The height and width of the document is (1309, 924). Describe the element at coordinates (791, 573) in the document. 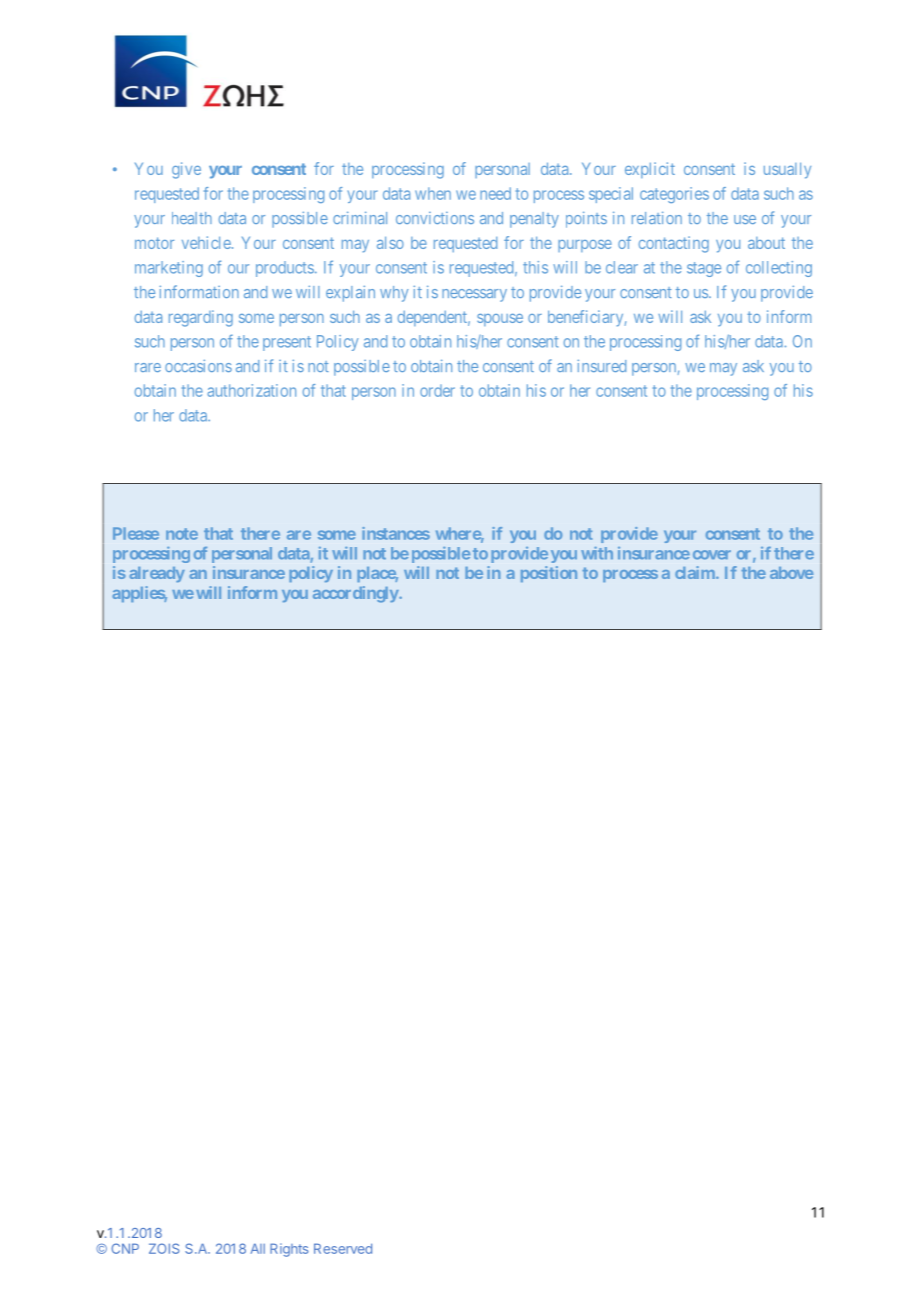

I see `above` at that location.
